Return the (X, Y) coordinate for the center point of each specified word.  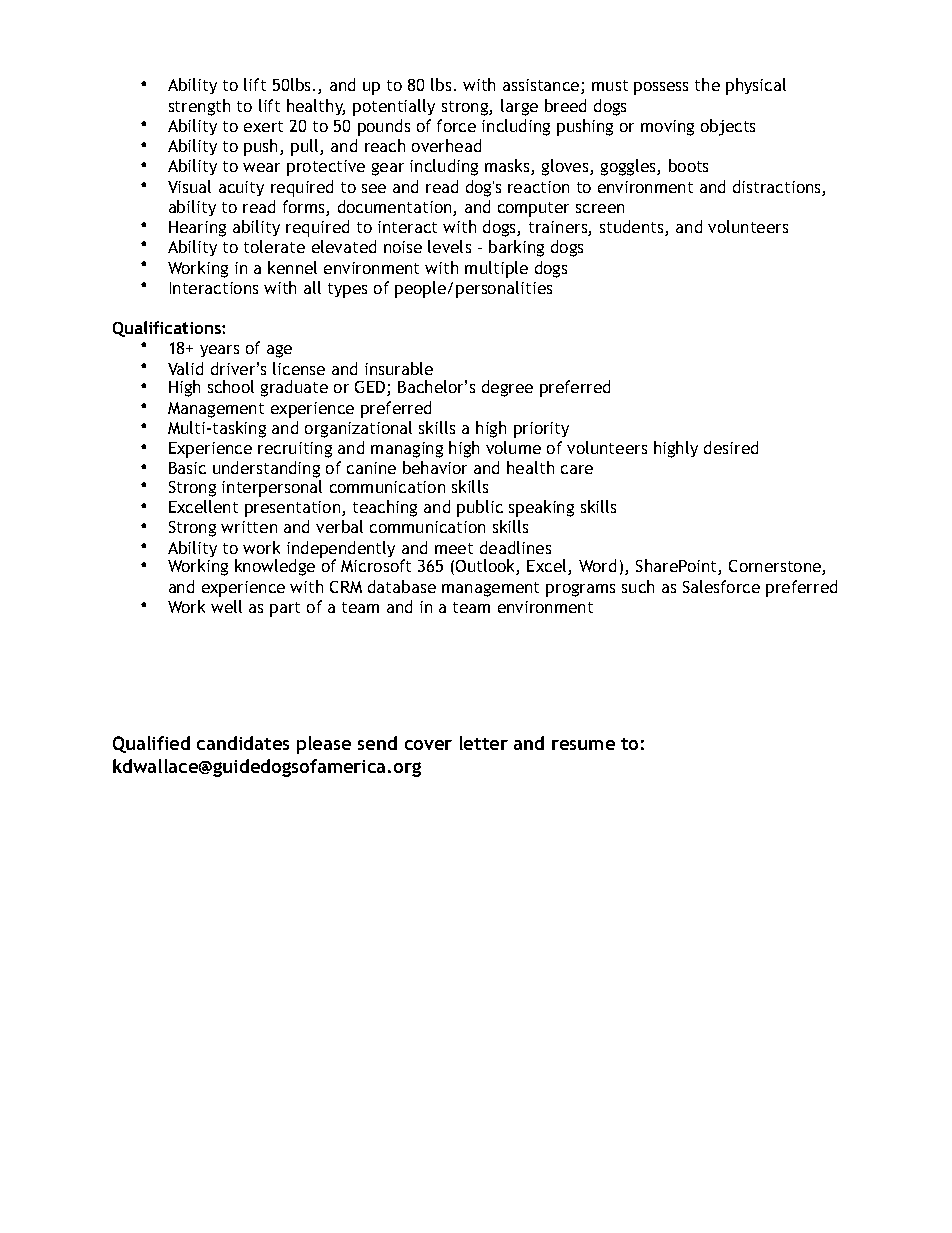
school (231, 386)
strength (199, 107)
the (707, 84)
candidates (243, 743)
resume (583, 745)
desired (731, 447)
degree (507, 388)
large (519, 107)
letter (484, 743)
